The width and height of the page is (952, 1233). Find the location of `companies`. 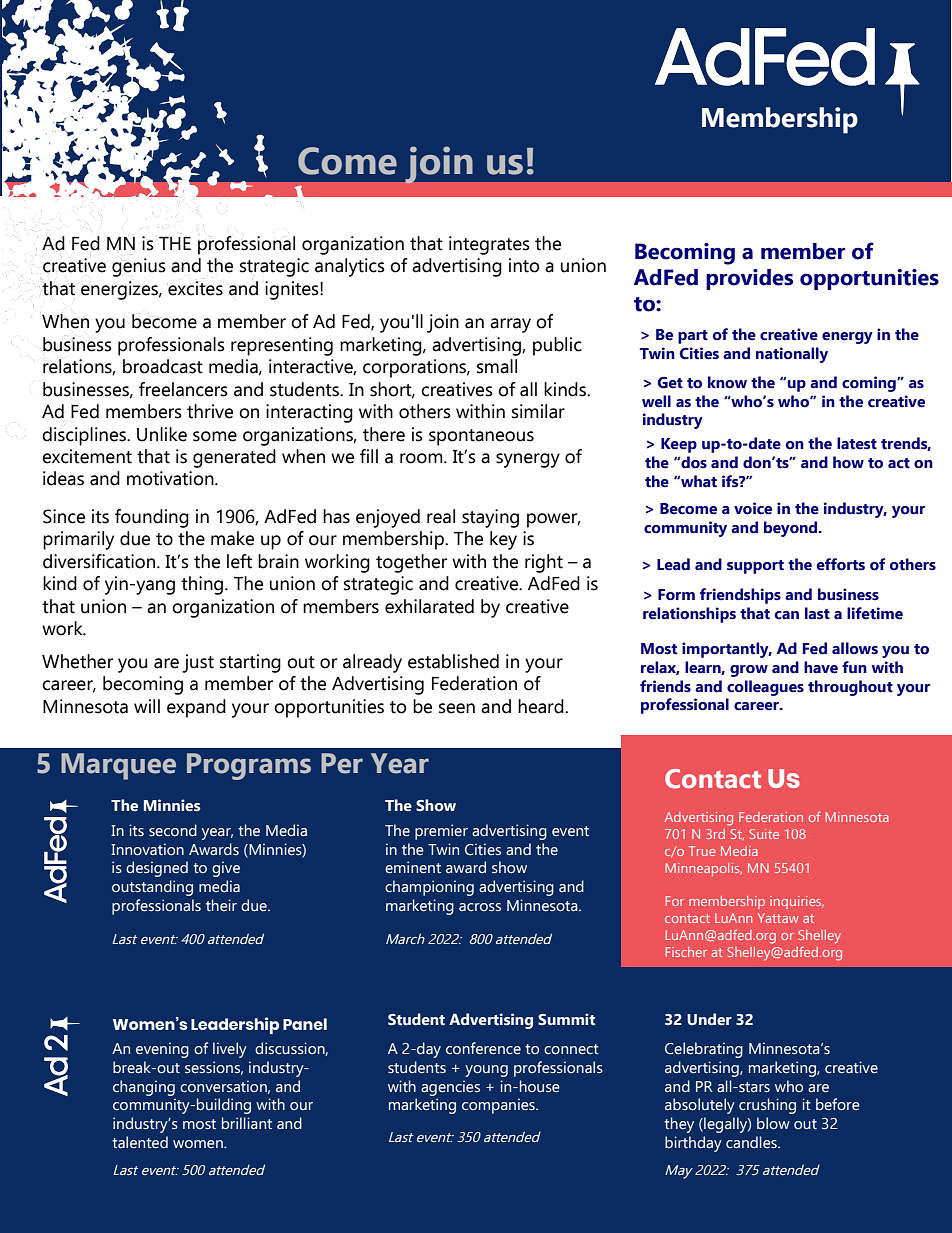

companies is located at coordinates (499, 1106).
